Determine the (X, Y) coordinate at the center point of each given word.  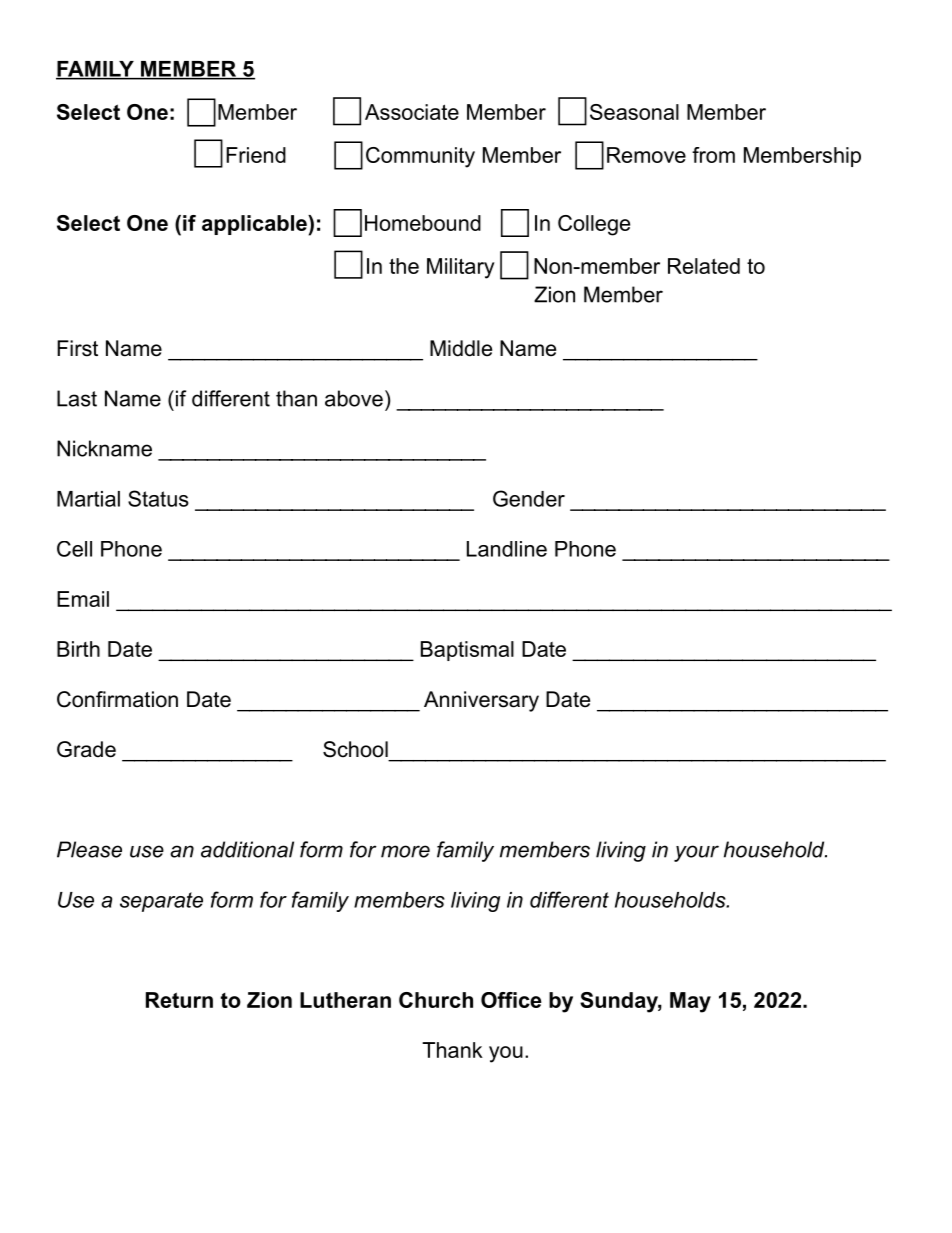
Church (436, 1000)
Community (420, 157)
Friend (256, 155)
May (690, 1002)
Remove (646, 155)
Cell (74, 549)
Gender (529, 498)
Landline (507, 549)
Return (179, 1000)
